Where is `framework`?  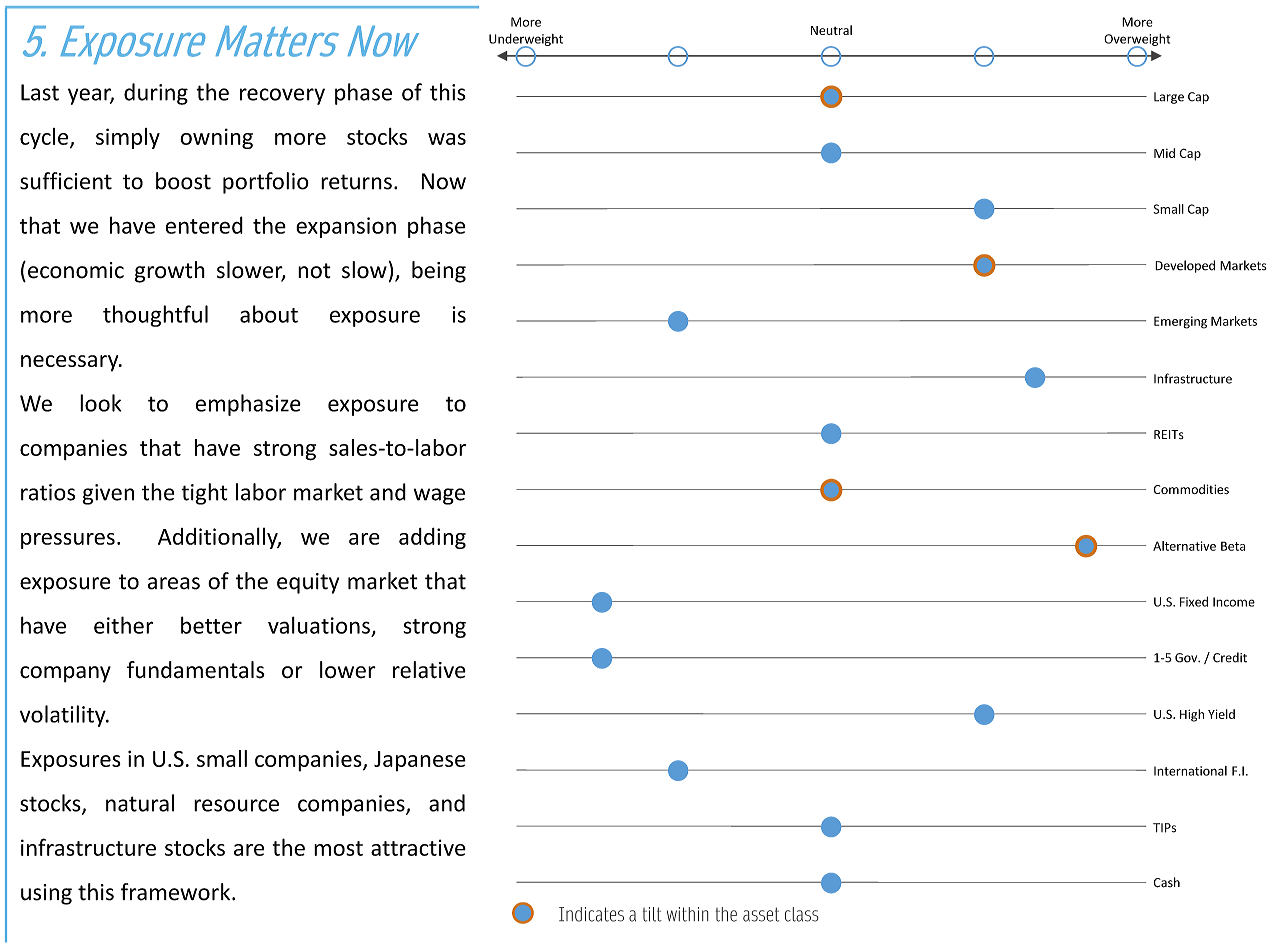 framework is located at coordinates (177, 892).
